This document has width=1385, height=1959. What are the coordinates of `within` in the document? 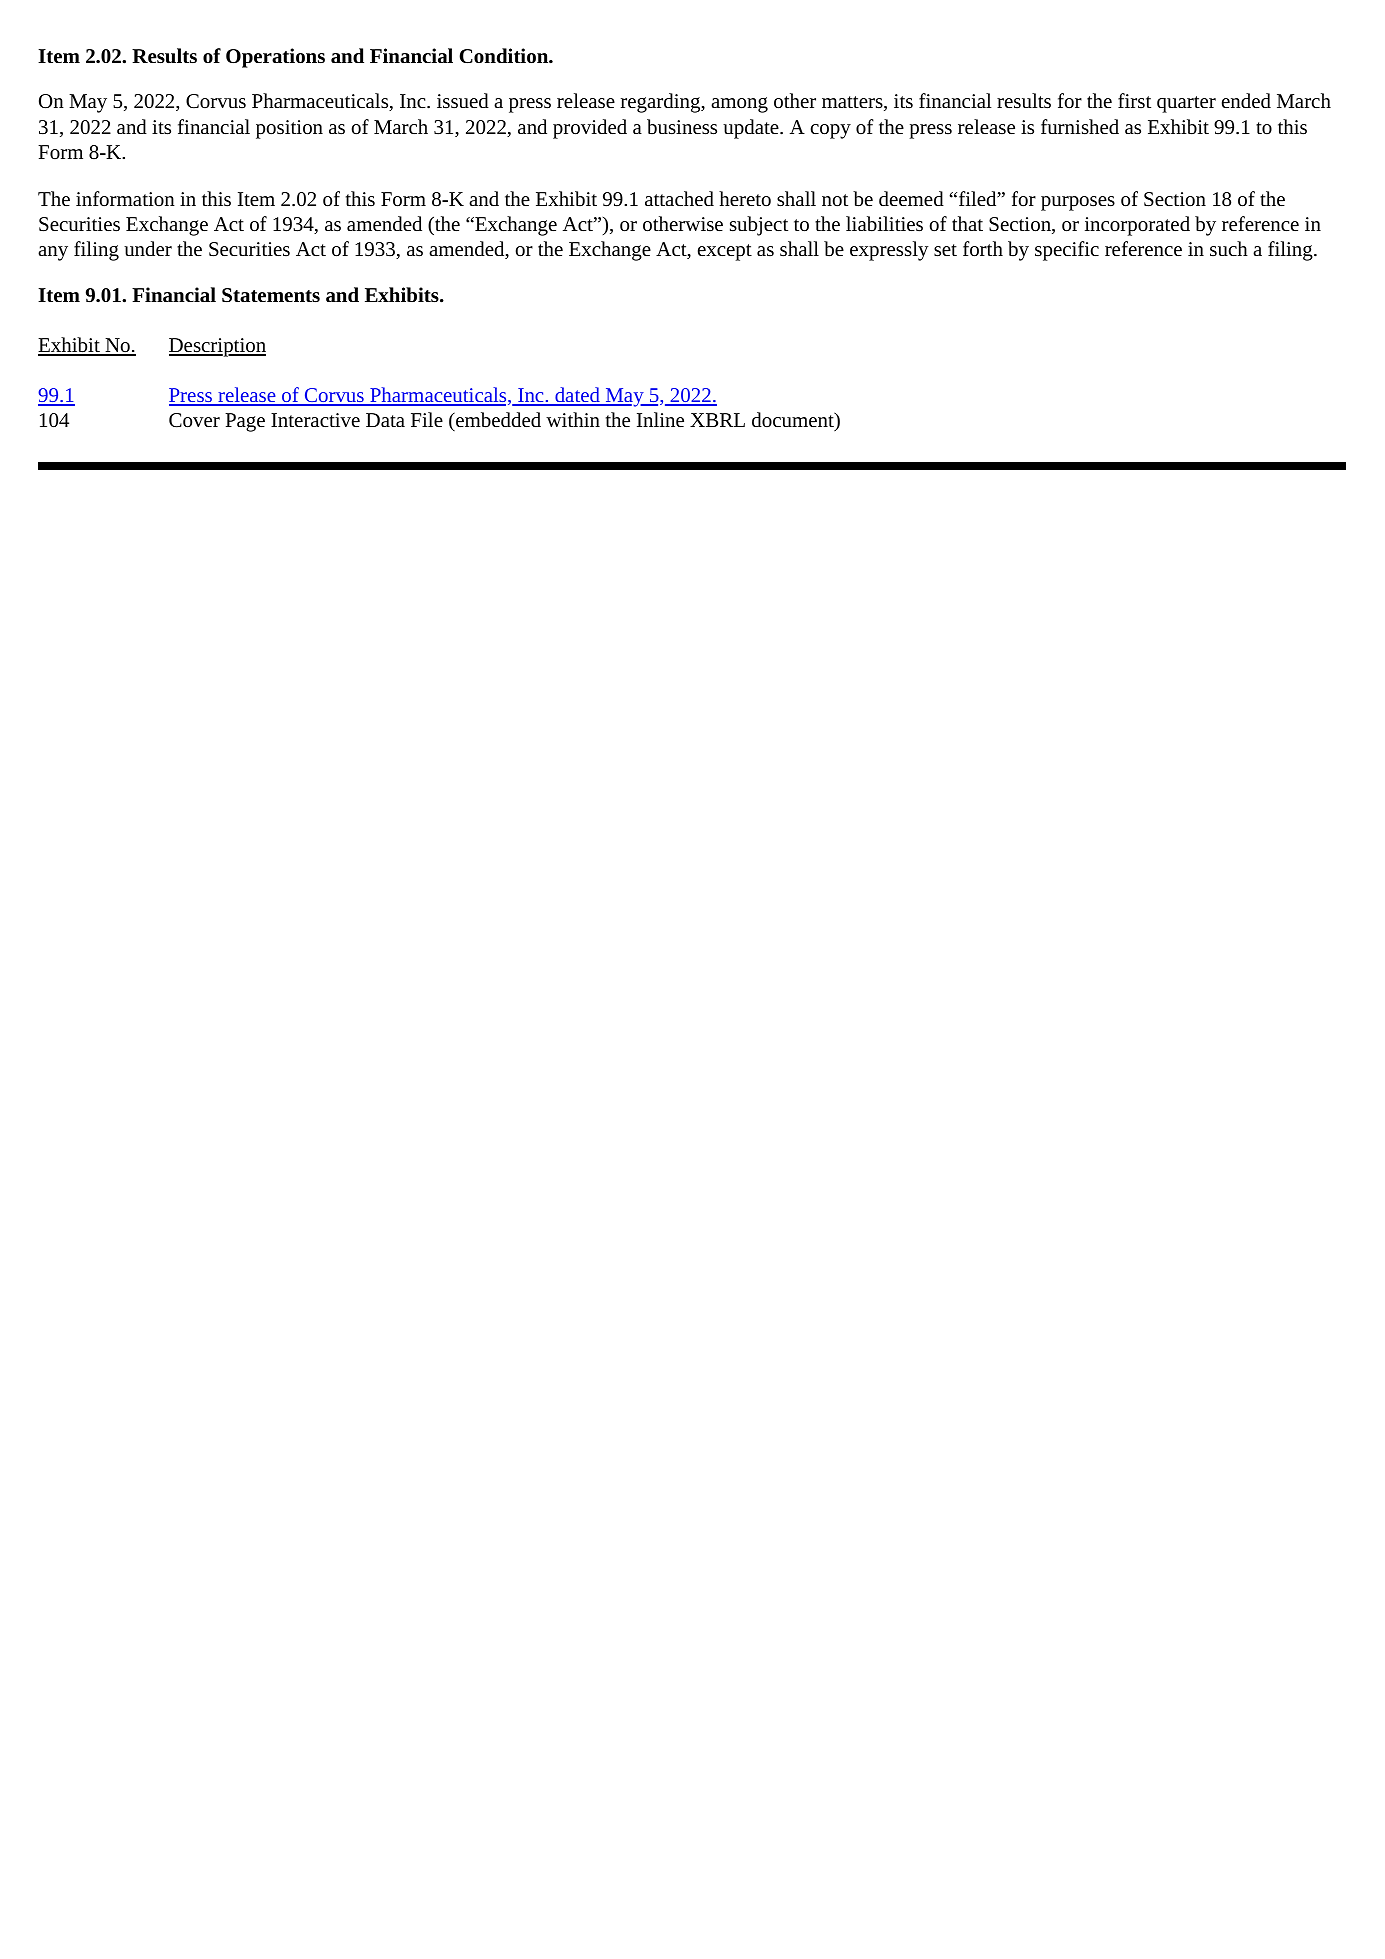 It's located at (573, 419).
